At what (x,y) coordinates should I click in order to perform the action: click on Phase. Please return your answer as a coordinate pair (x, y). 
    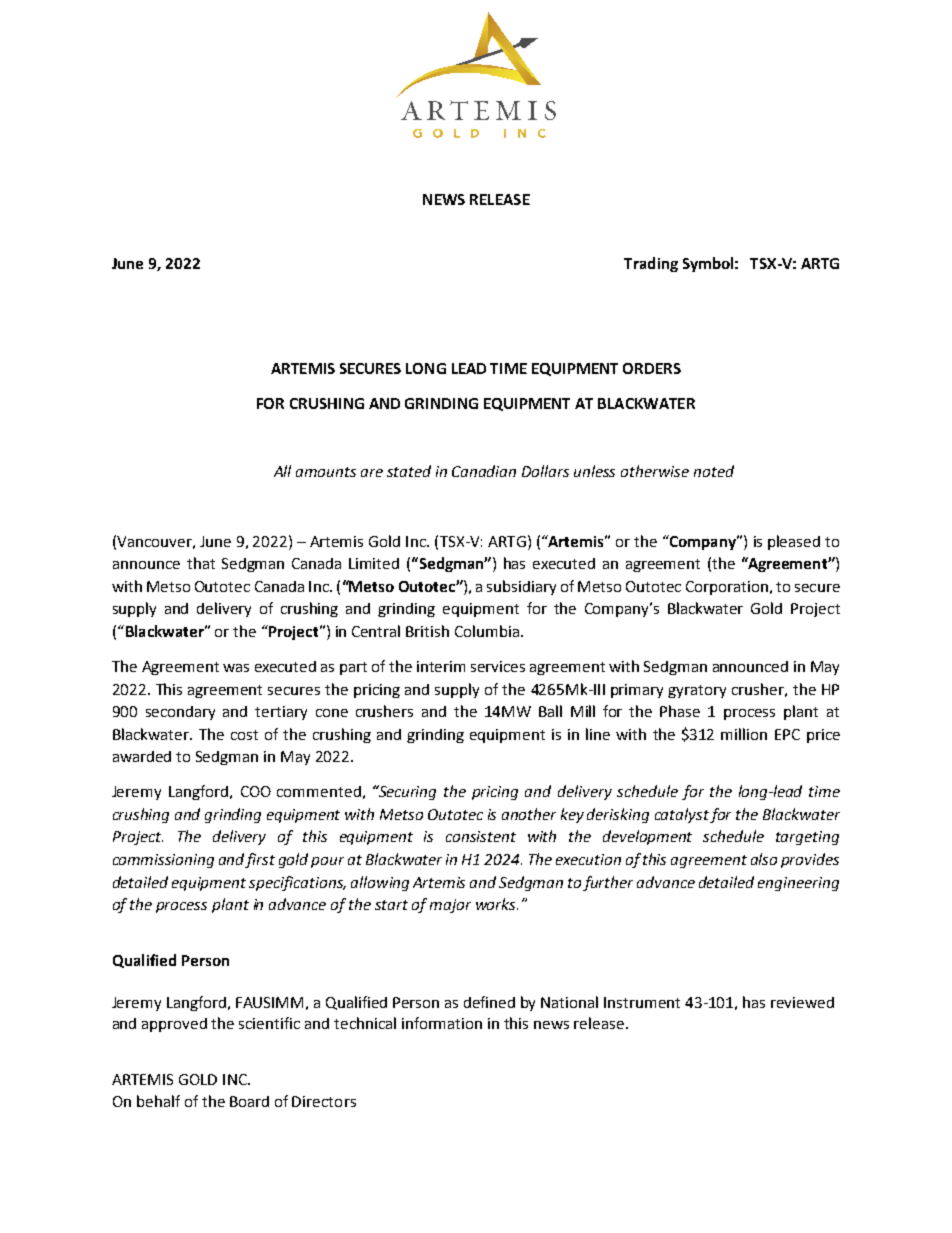
    Looking at the image, I should click on (680, 711).
